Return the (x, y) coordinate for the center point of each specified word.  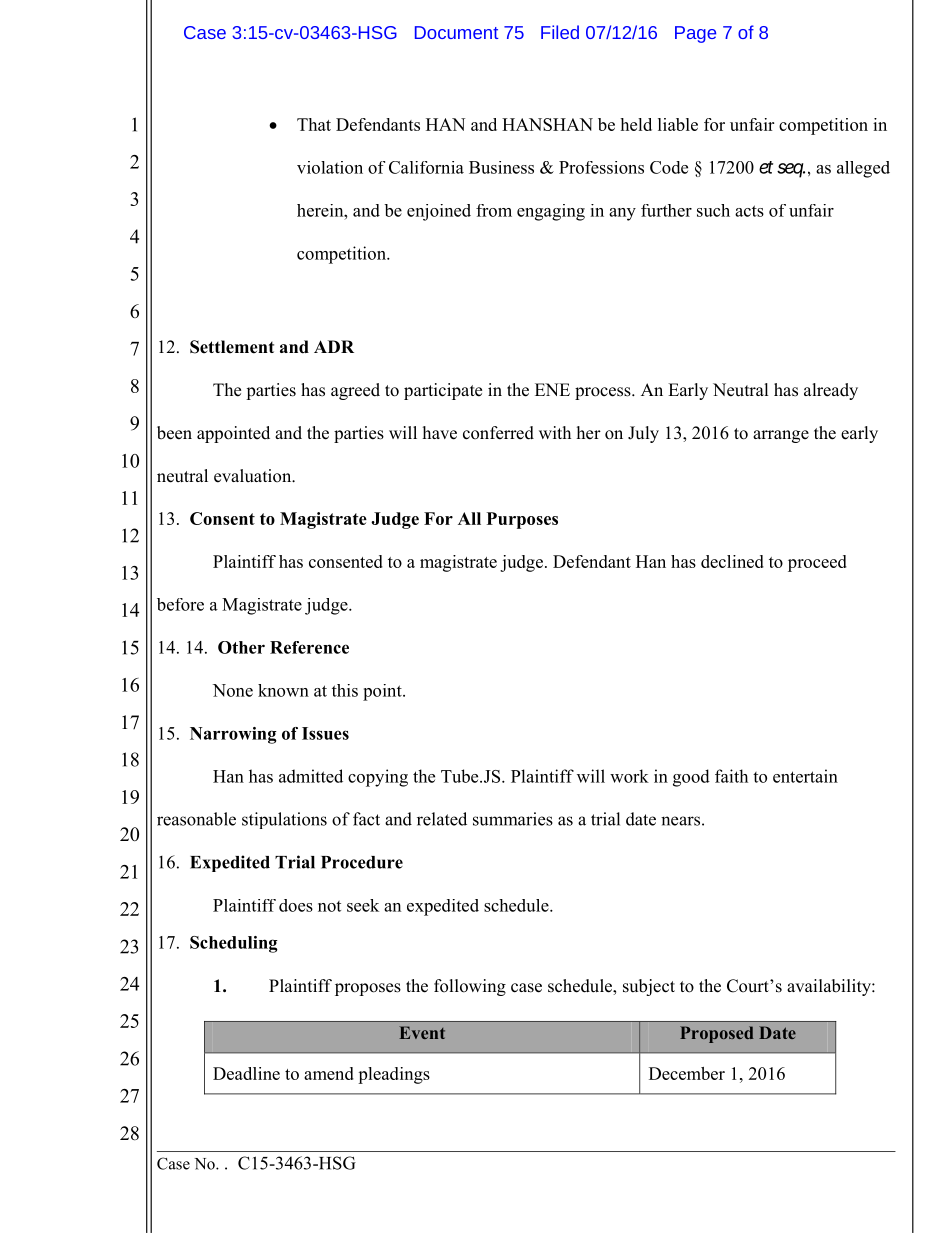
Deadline (246, 1073)
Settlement (232, 347)
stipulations (284, 820)
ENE (552, 389)
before (180, 604)
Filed (560, 32)
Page (695, 34)
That (314, 124)
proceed (817, 563)
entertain (805, 776)
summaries (513, 819)
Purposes (522, 520)
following (470, 987)
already (831, 391)
